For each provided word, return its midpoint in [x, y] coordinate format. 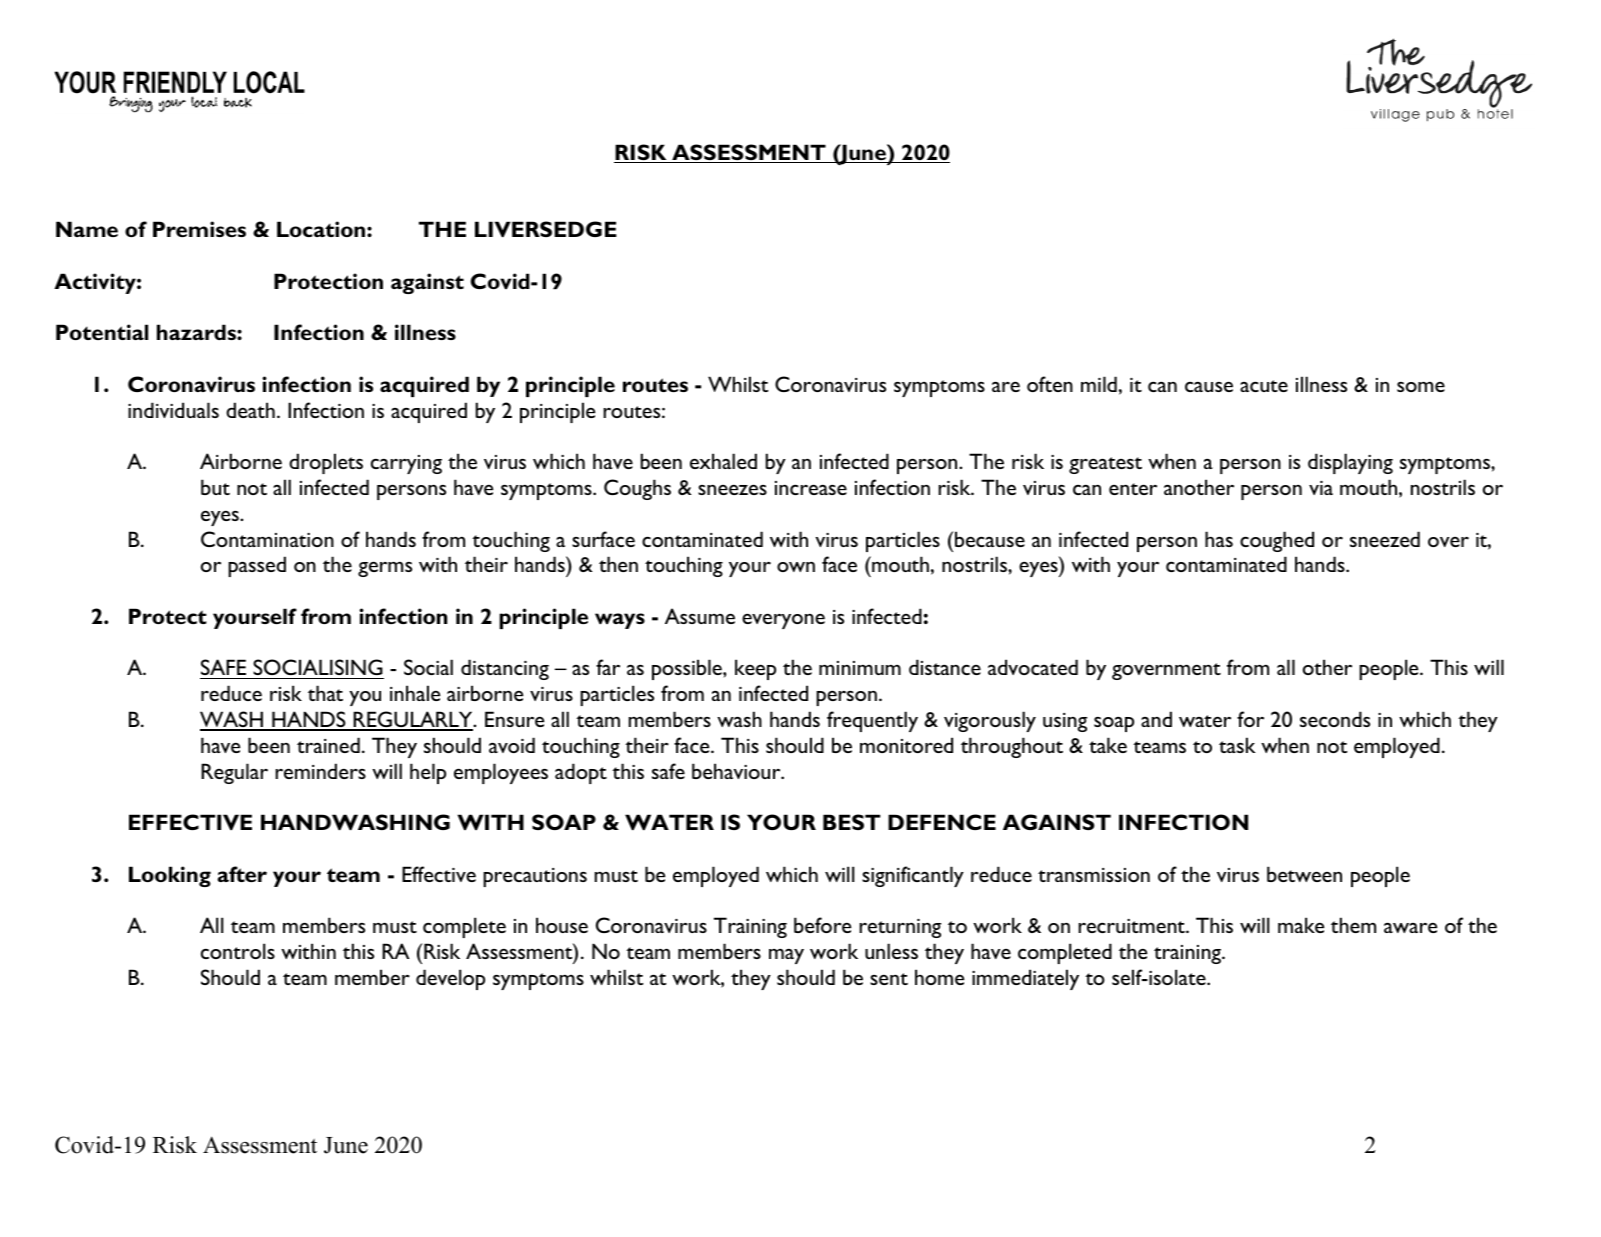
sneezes [732, 489]
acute [1264, 386]
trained [328, 745]
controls [238, 951]
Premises [199, 229]
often [1050, 384]
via [1321, 487]
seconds [1335, 719]
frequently [872, 721]
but [215, 487]
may [786, 956]
